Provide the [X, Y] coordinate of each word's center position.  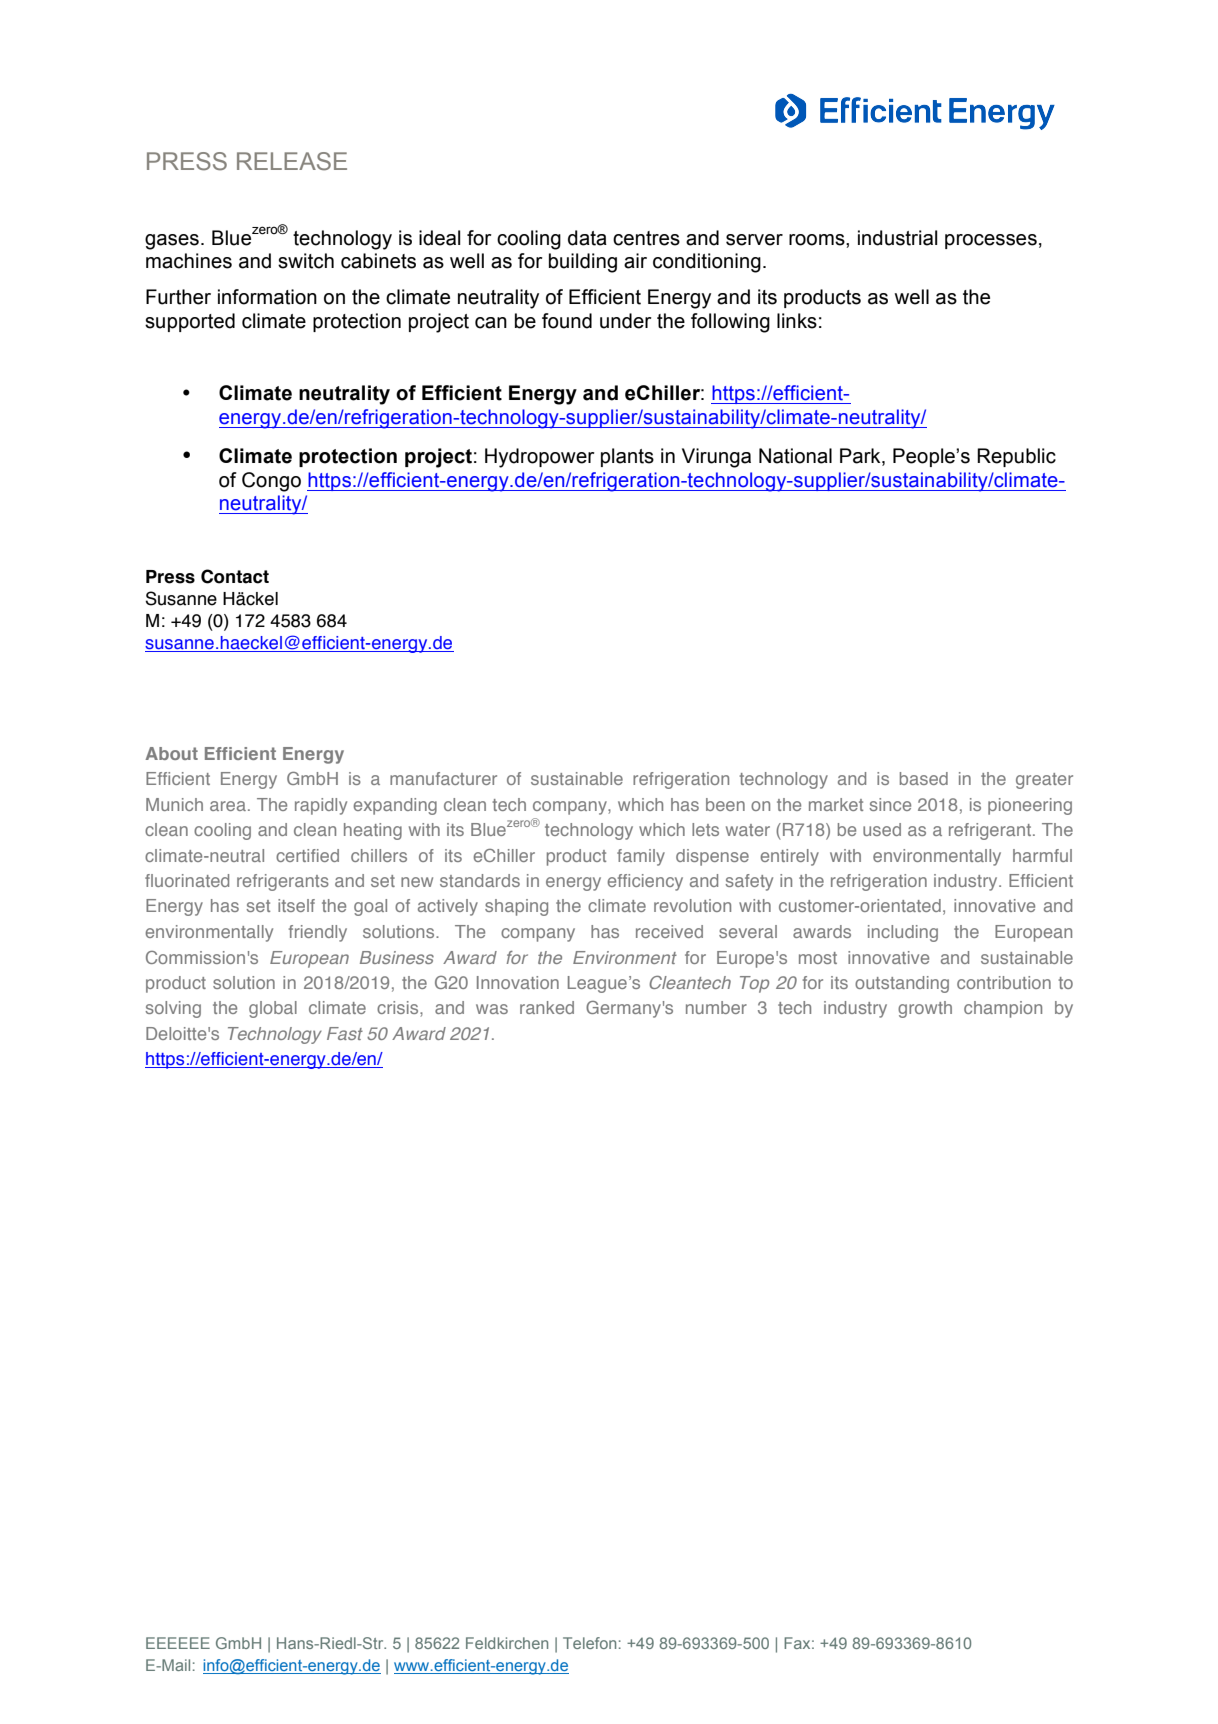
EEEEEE [178, 1643]
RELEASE [292, 161]
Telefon [589, 1643]
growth [925, 1009]
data [587, 238]
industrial [897, 238]
